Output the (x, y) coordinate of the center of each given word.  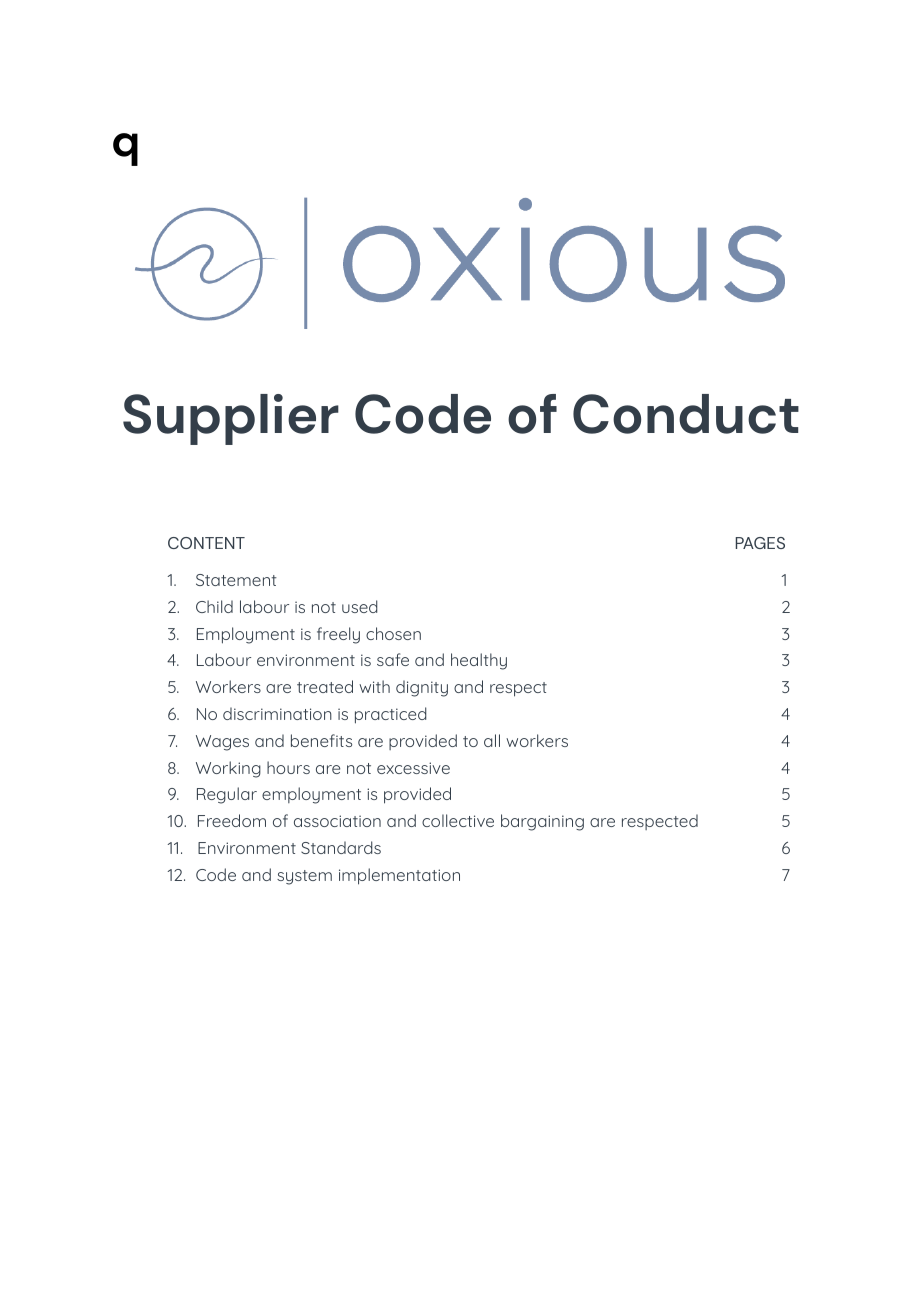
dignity (422, 688)
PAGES (760, 543)
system (304, 877)
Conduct (686, 414)
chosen (393, 633)
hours (288, 767)
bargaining (542, 822)
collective (458, 820)
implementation (399, 876)
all (492, 740)
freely (338, 635)
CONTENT (206, 543)
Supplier (231, 419)
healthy (479, 661)
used (360, 606)
